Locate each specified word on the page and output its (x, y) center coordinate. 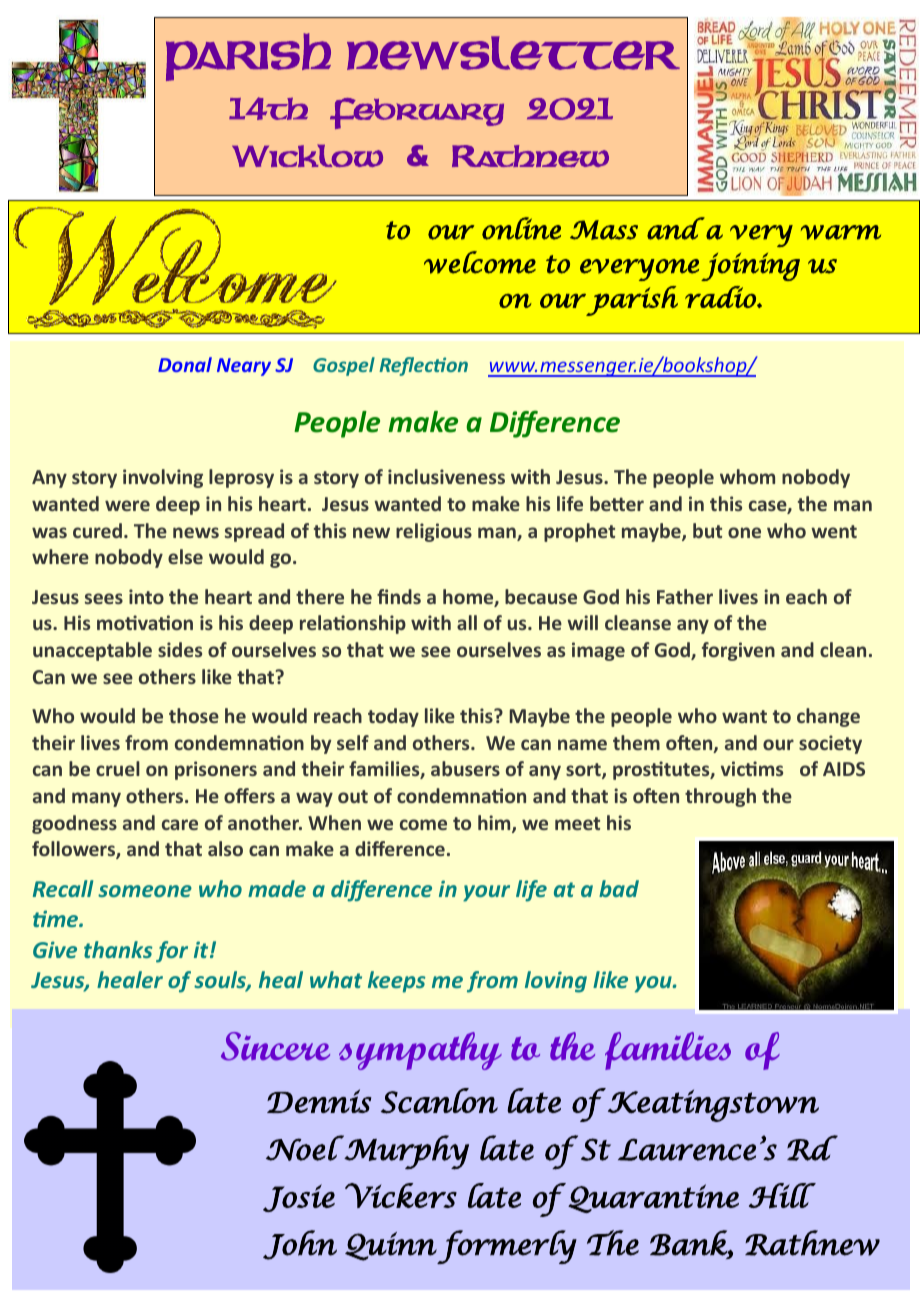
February (417, 113)
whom (747, 476)
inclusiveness (446, 476)
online (521, 228)
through (720, 797)
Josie (299, 1198)
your (486, 893)
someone (145, 891)
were (127, 505)
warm (841, 232)
